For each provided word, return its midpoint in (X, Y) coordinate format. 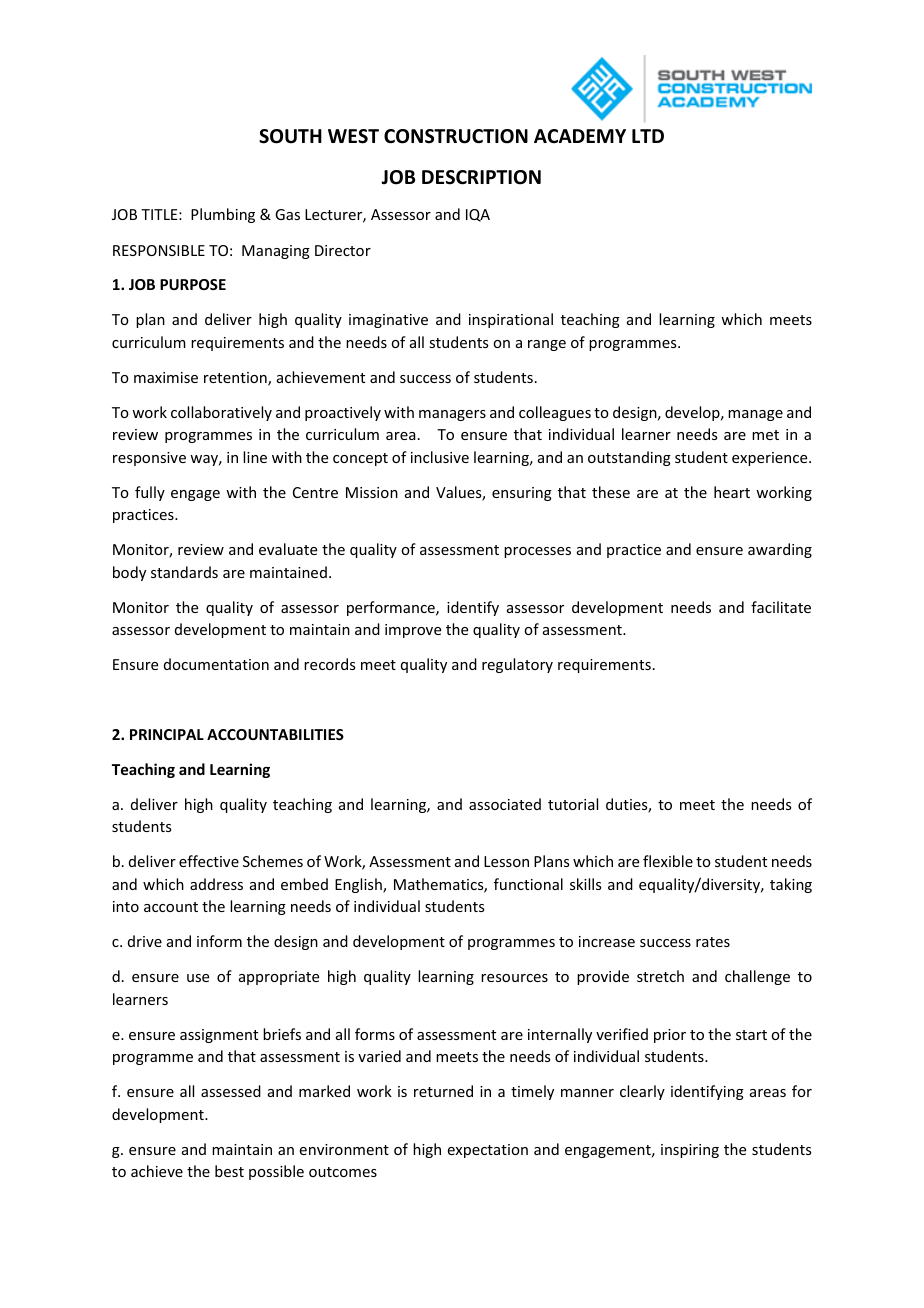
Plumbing (223, 215)
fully (150, 493)
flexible (668, 861)
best (229, 1171)
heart (732, 492)
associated (505, 804)
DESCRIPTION (481, 177)
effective (209, 861)
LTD (648, 136)
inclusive (440, 457)
